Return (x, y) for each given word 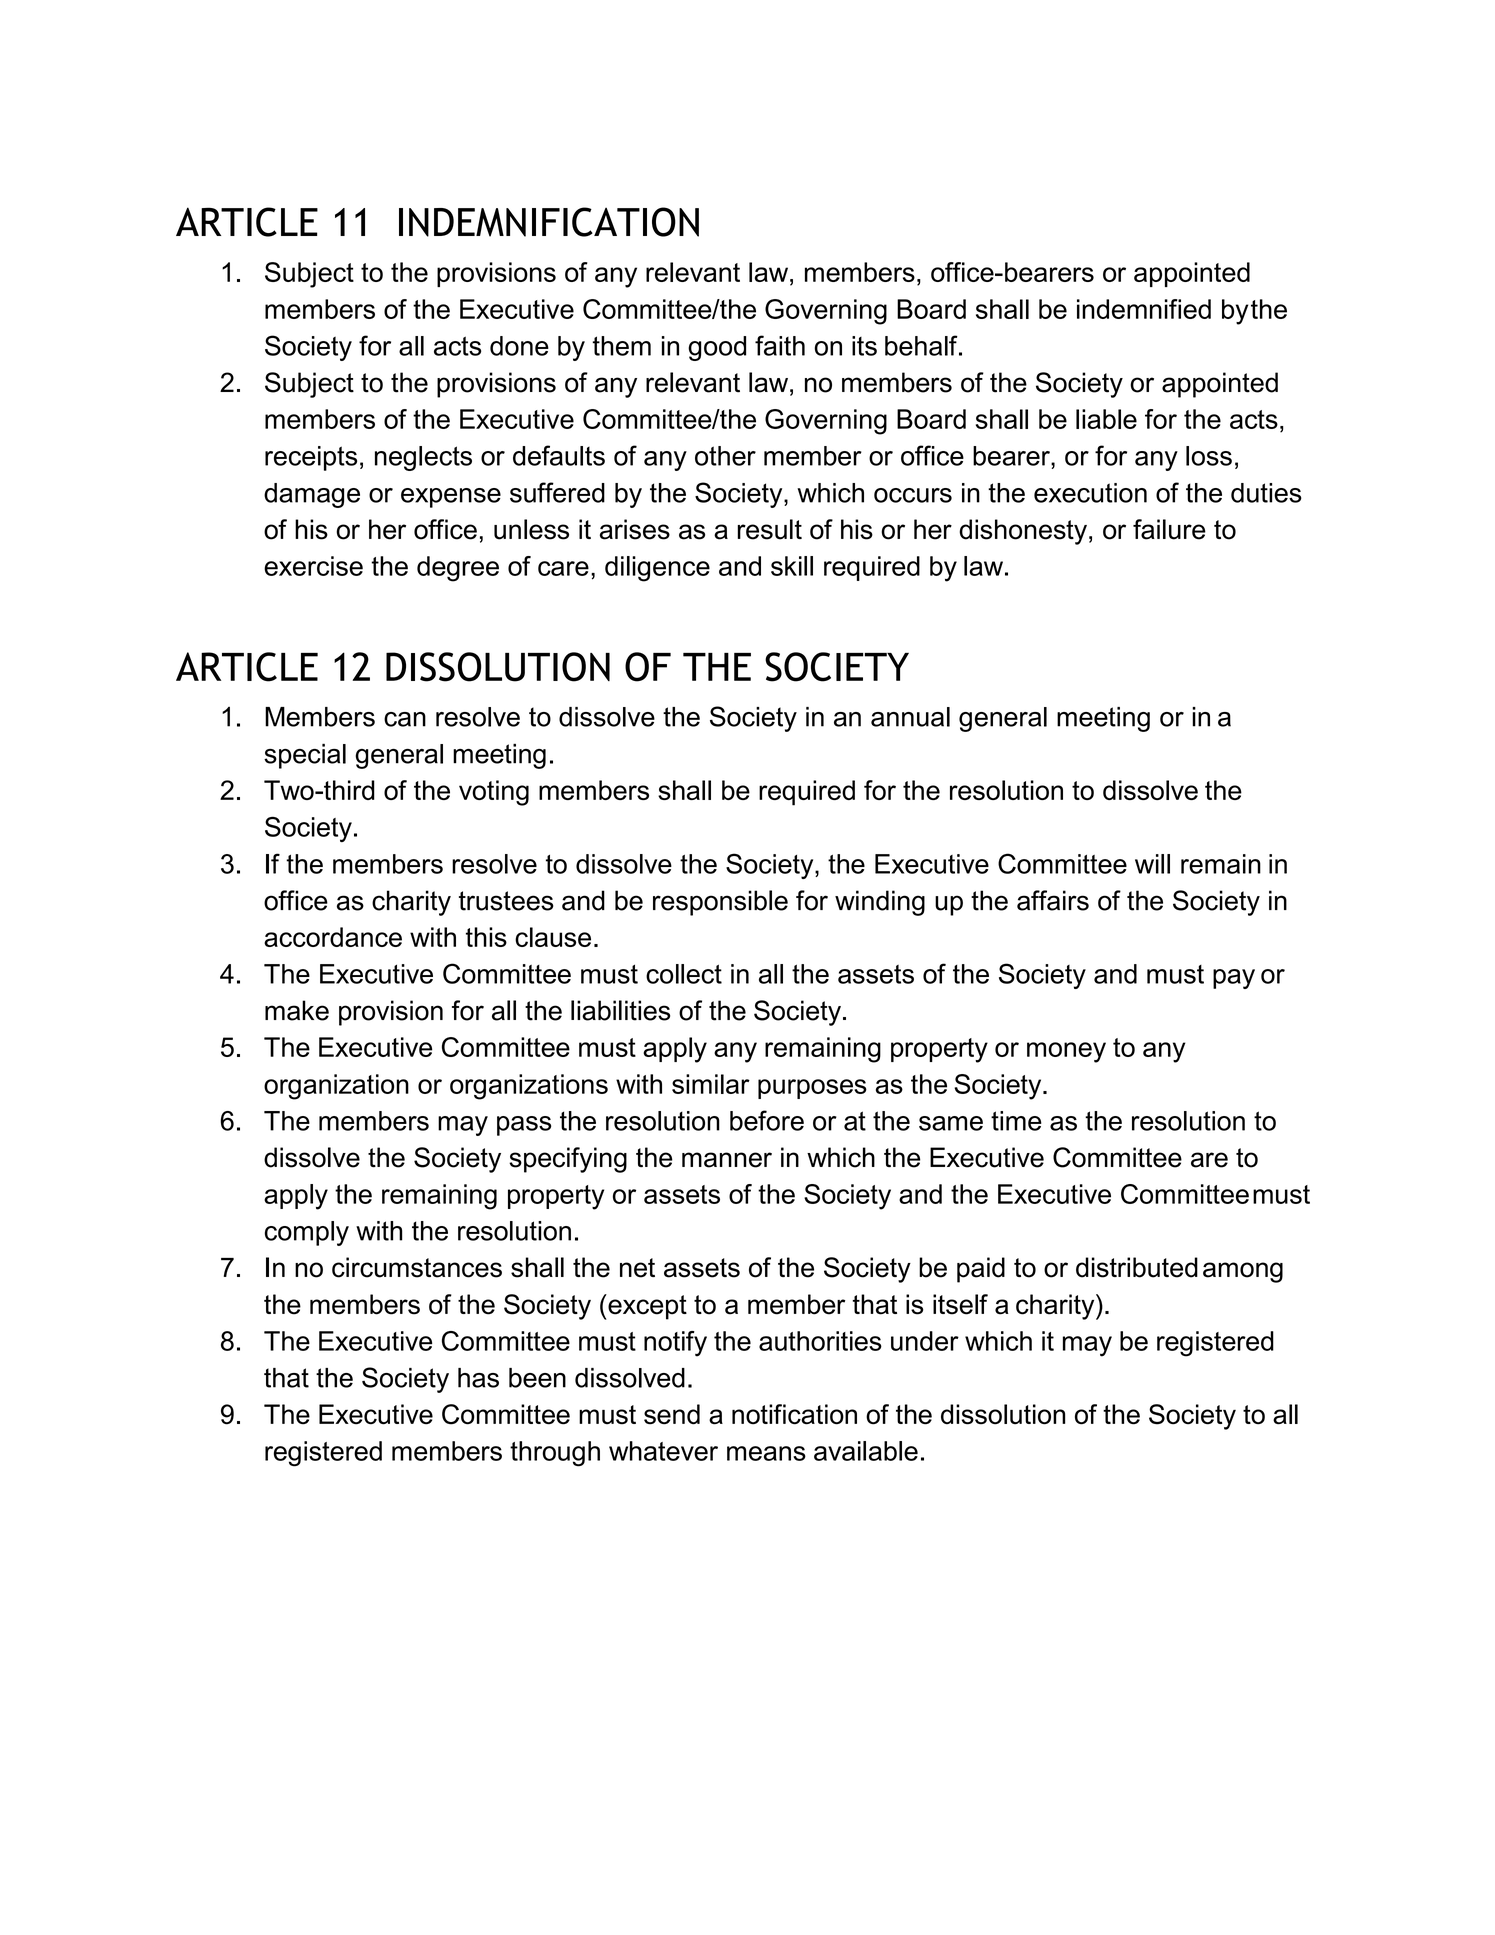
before (767, 1120)
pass (524, 1126)
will (1152, 864)
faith (780, 345)
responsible (720, 903)
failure (1169, 529)
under (925, 1341)
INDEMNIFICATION (549, 222)
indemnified (1144, 309)
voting (494, 793)
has (478, 1378)
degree (458, 569)
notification (794, 1414)
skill (792, 566)
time (1016, 1121)
